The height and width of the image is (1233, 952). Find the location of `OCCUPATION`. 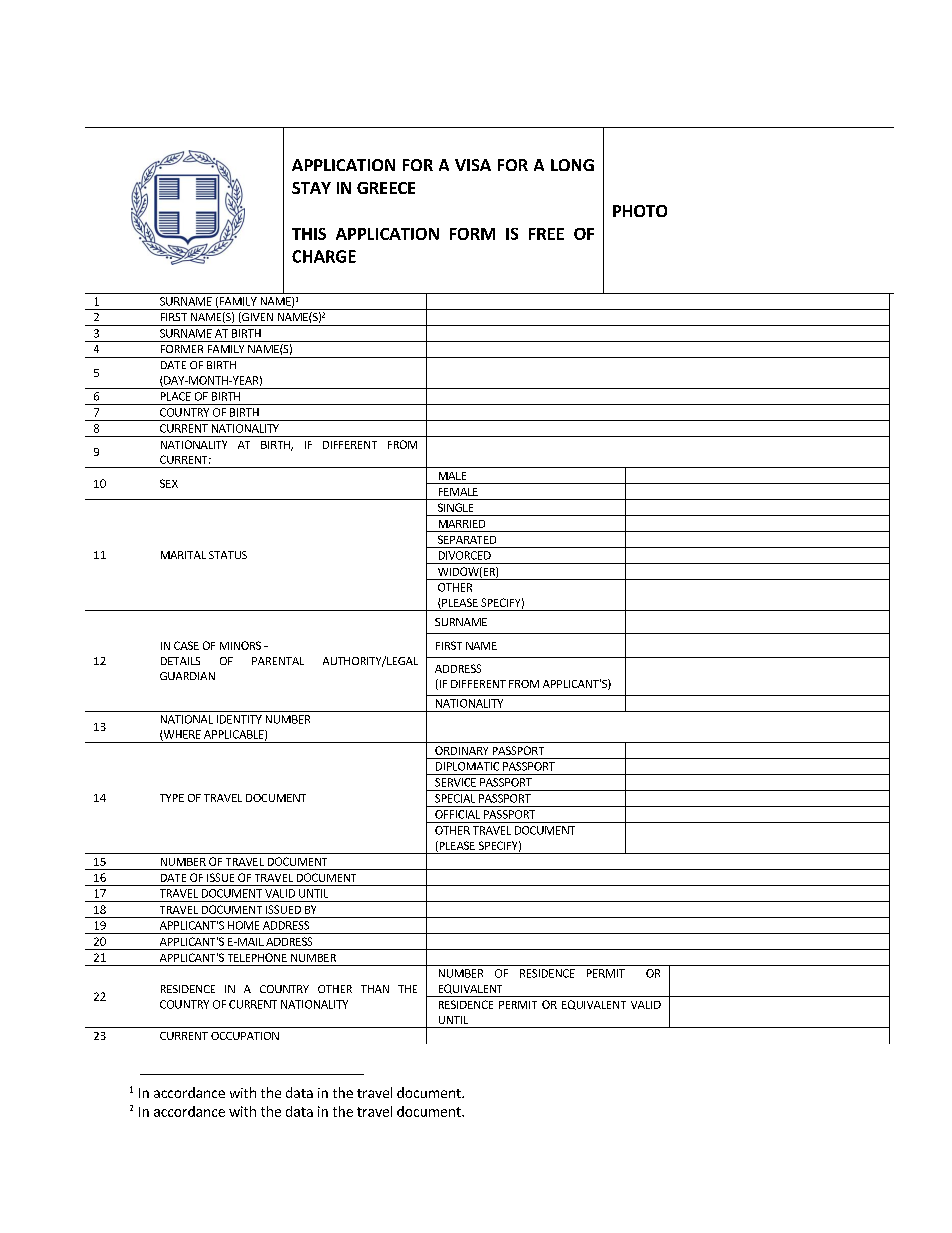

OCCUPATION is located at coordinates (245, 1036).
